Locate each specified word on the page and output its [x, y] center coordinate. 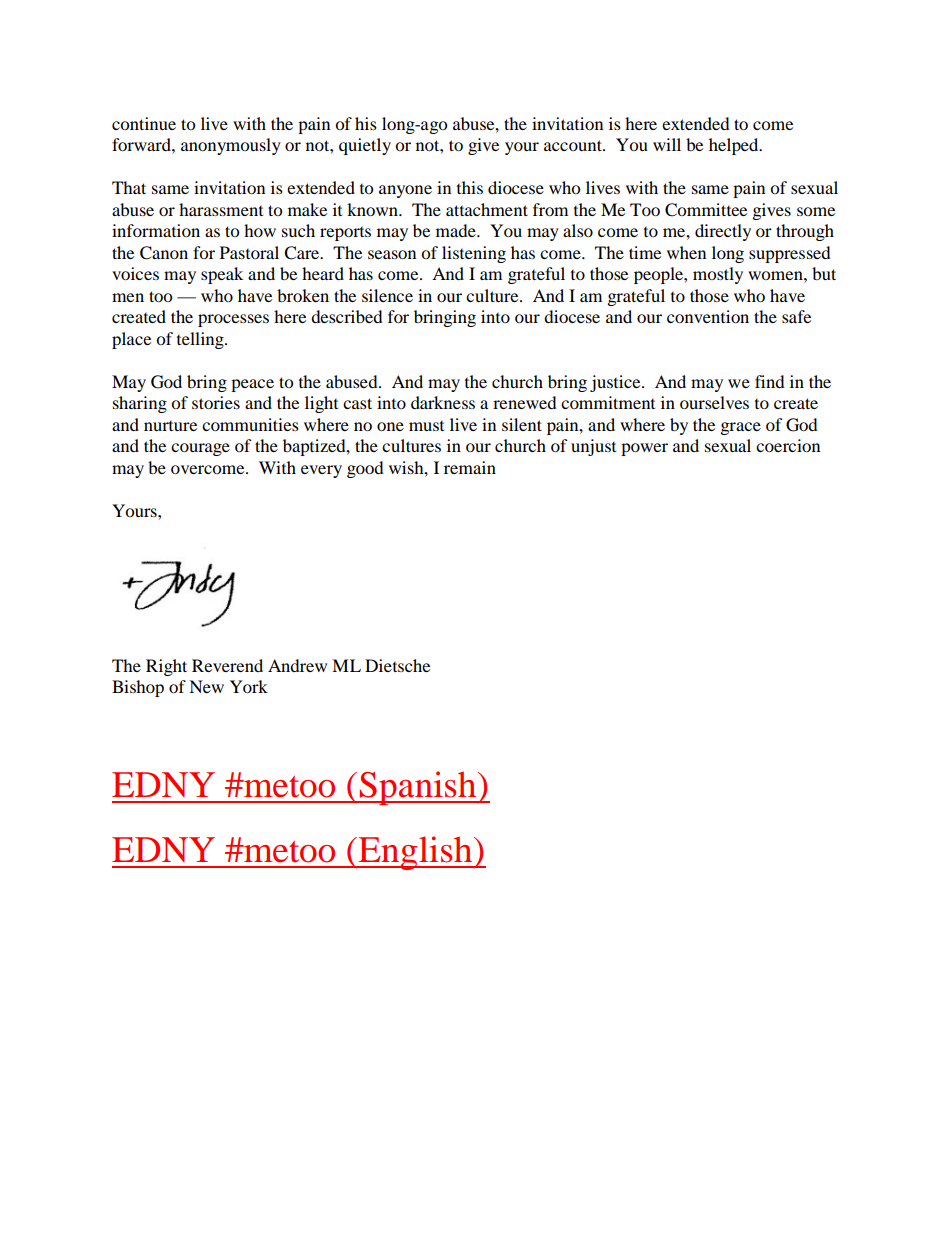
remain [470, 467]
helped [735, 146]
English [415, 853]
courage [200, 449]
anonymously [231, 146]
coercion [788, 445]
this [470, 187]
